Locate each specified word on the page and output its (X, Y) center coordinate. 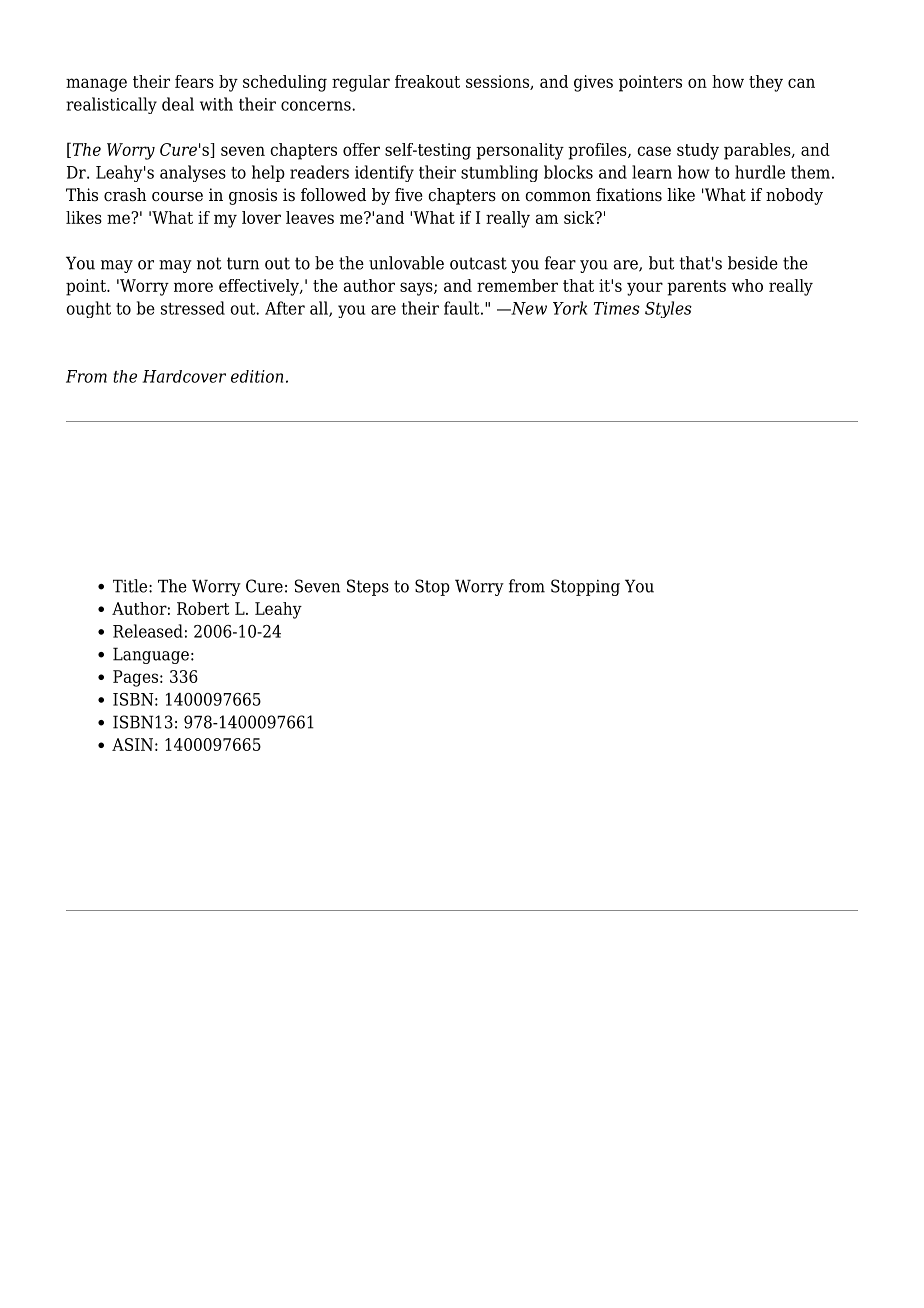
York (570, 308)
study (698, 151)
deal (178, 104)
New (528, 308)
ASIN (132, 744)
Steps (368, 587)
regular (361, 83)
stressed (193, 308)
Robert (203, 608)
